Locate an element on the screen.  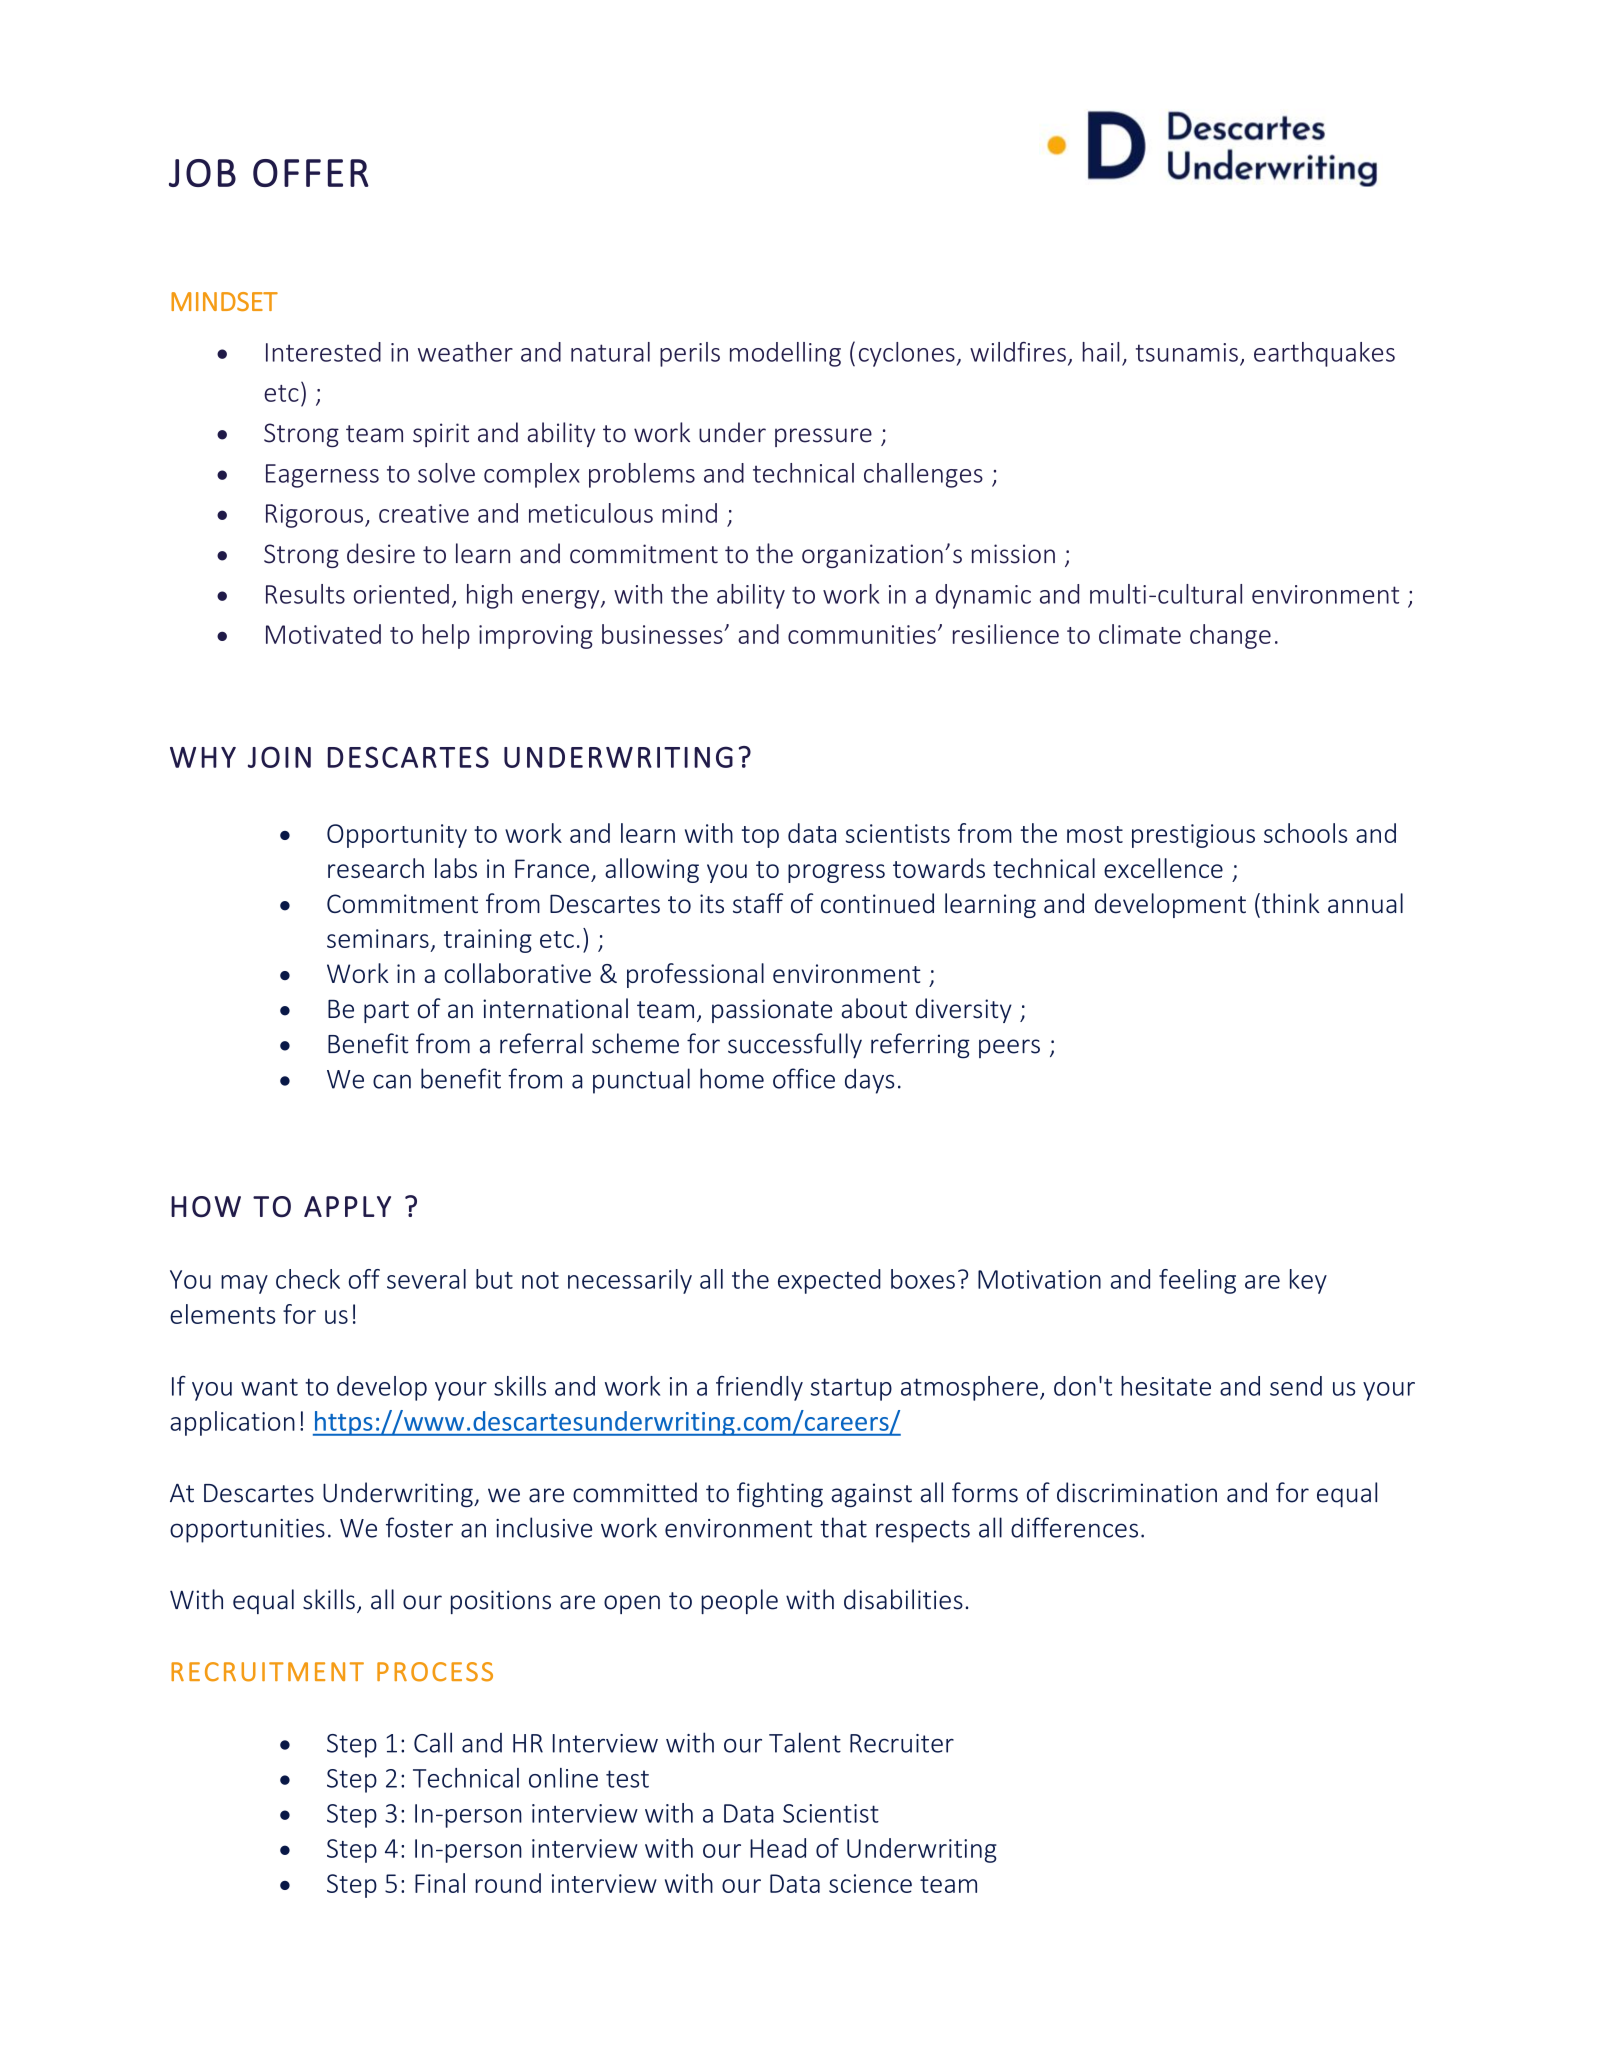
APPLY is located at coordinates (347, 1206).
